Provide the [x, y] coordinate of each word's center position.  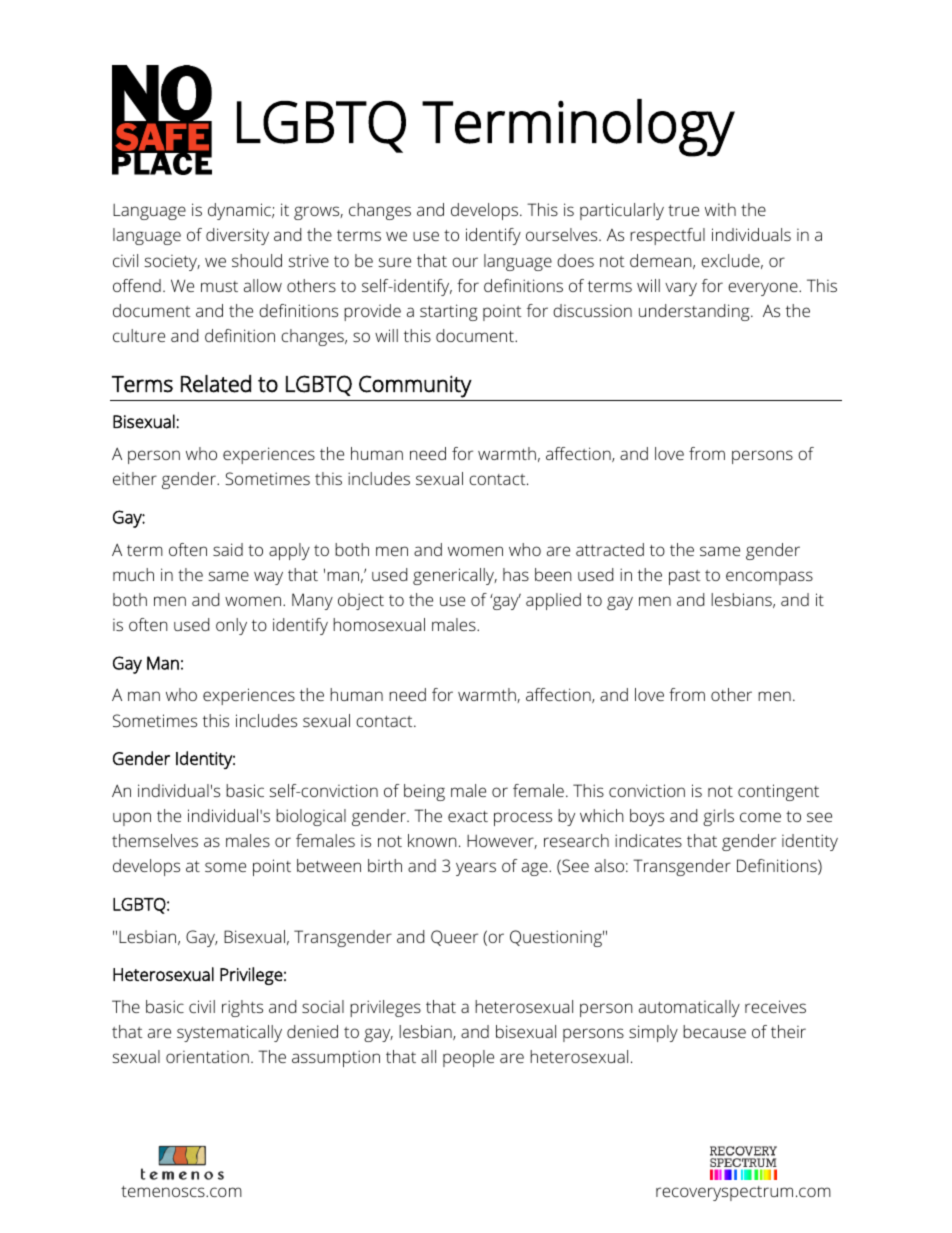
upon [132, 819]
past [685, 577]
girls [718, 817]
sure [394, 262]
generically [455, 576]
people [468, 1058]
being [424, 792]
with [720, 209]
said [228, 549]
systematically [229, 1033]
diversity [237, 236]
